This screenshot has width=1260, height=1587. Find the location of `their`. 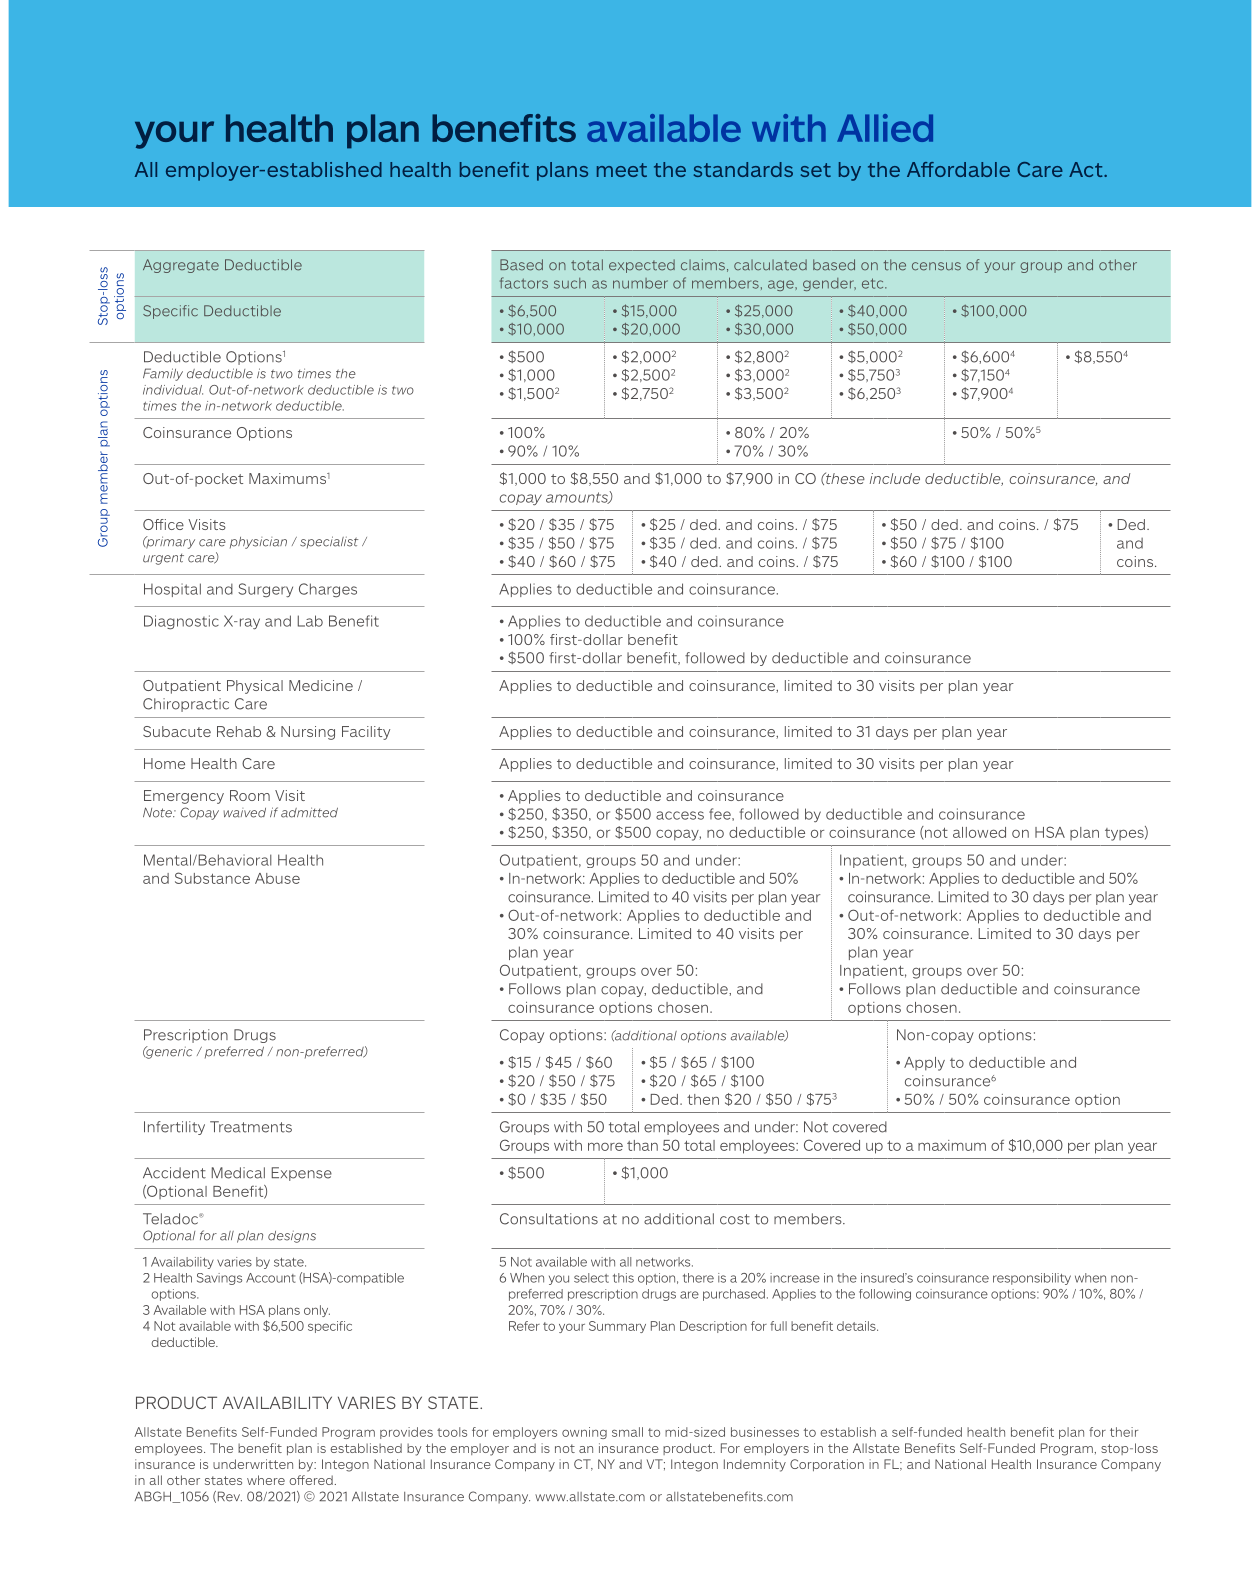

their is located at coordinates (1124, 1432).
